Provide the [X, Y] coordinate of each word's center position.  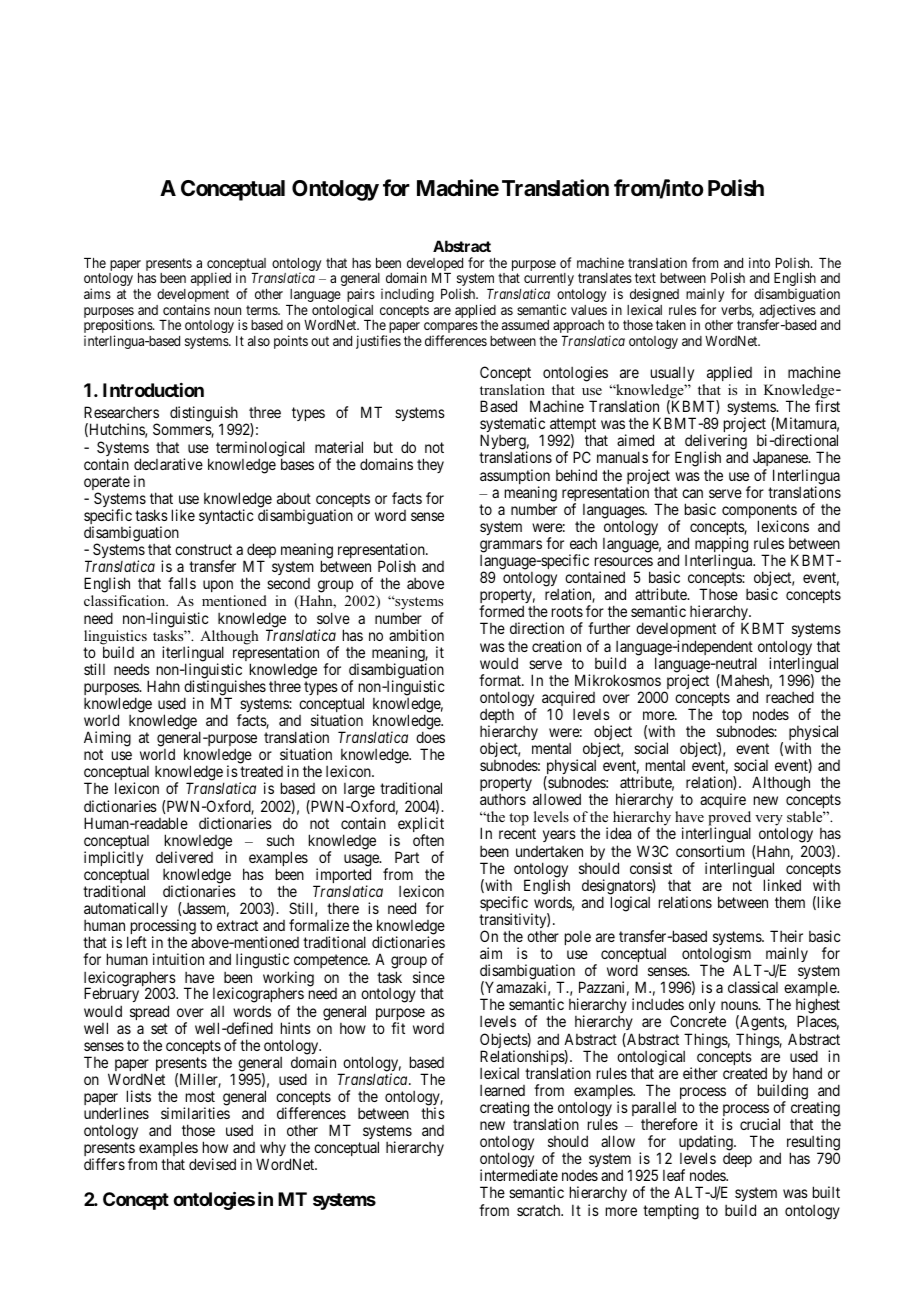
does [430, 737]
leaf [674, 1175]
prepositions [119, 327]
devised [212, 1164]
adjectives [788, 312]
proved [729, 820]
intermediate [519, 1175]
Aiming [107, 739]
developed [435, 266]
